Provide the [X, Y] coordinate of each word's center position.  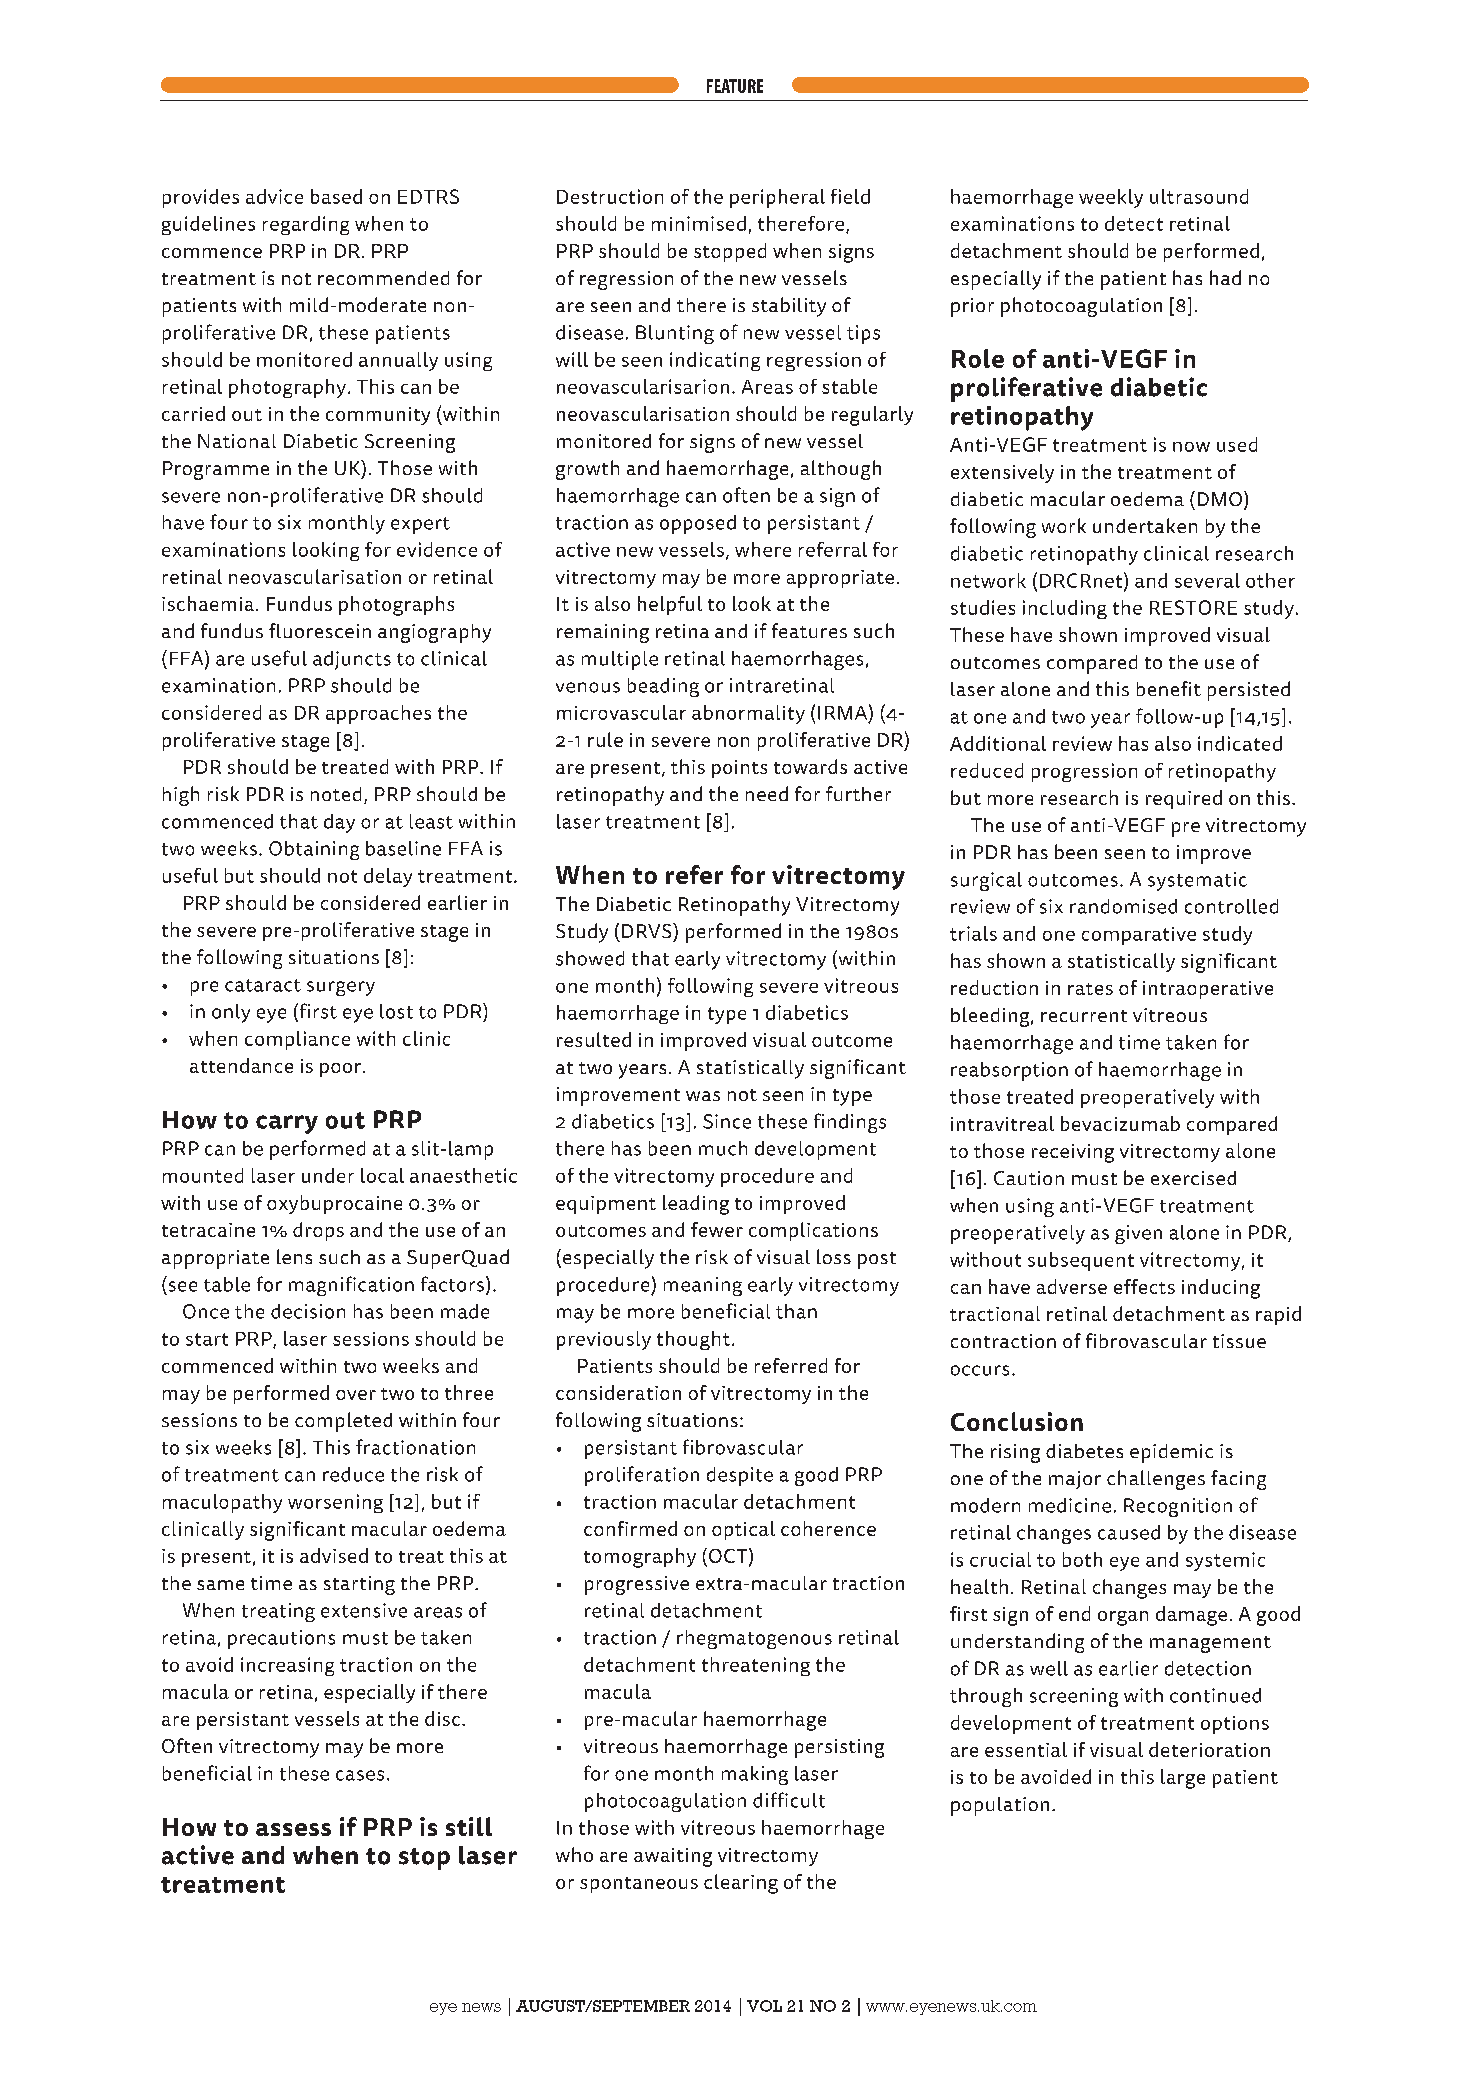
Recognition [1178, 1507]
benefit [1169, 688]
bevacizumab [1120, 1123]
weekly [1111, 198]
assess [293, 1829]
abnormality [748, 714]
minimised [699, 223]
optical [743, 1530]
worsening [335, 1503]
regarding [306, 225]
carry [287, 1124]
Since [727, 1121]
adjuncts [352, 660]
